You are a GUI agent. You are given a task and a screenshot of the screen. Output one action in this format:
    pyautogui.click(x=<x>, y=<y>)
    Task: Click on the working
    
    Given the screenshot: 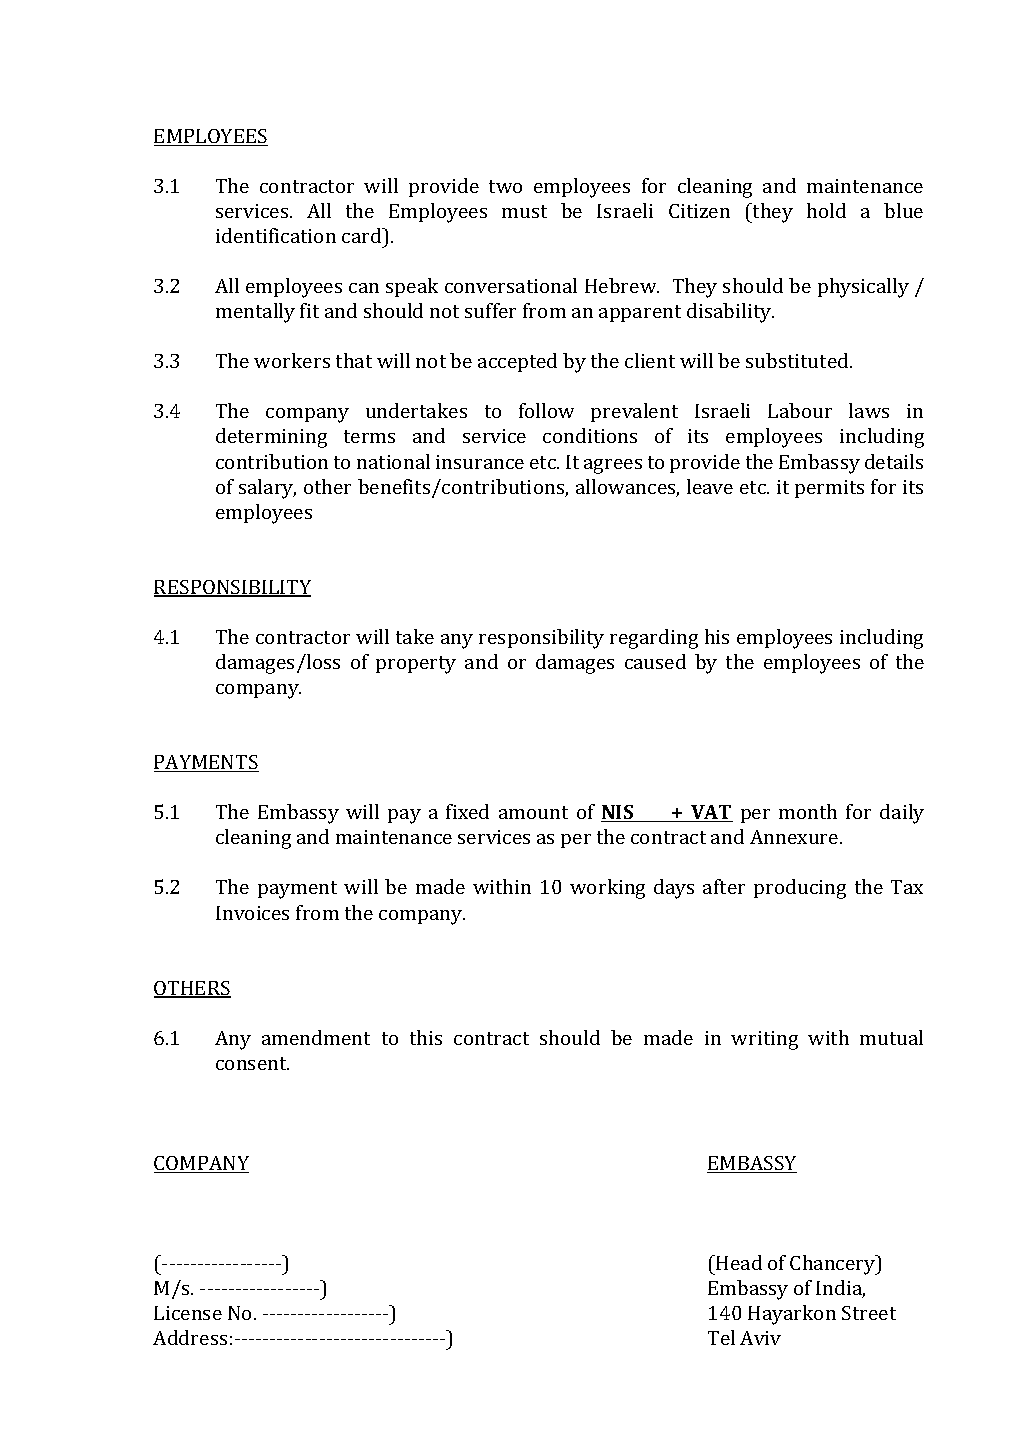 What is the action you would take?
    pyautogui.click(x=607, y=889)
